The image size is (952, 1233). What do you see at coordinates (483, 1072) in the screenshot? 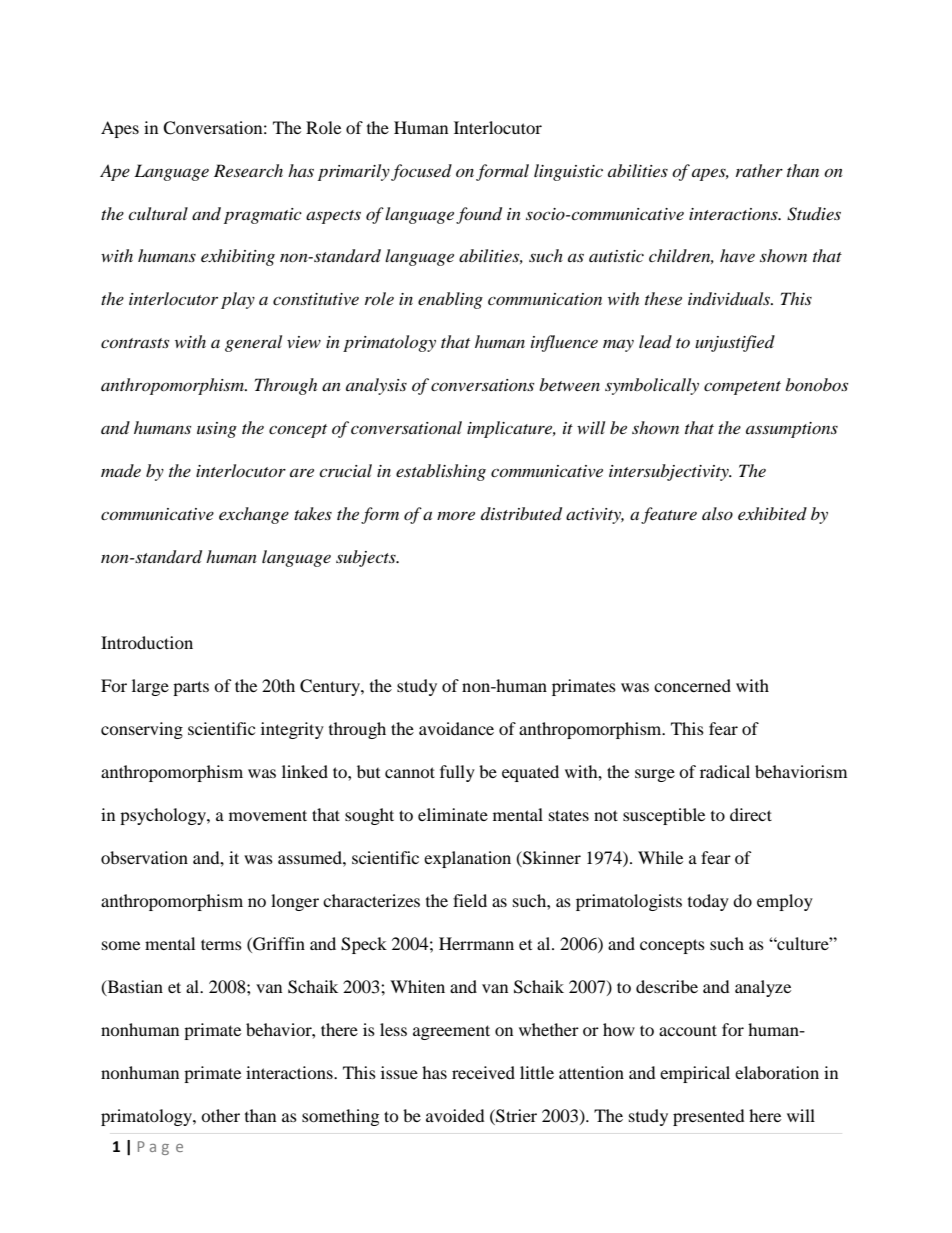
I see `received` at bounding box center [483, 1072].
